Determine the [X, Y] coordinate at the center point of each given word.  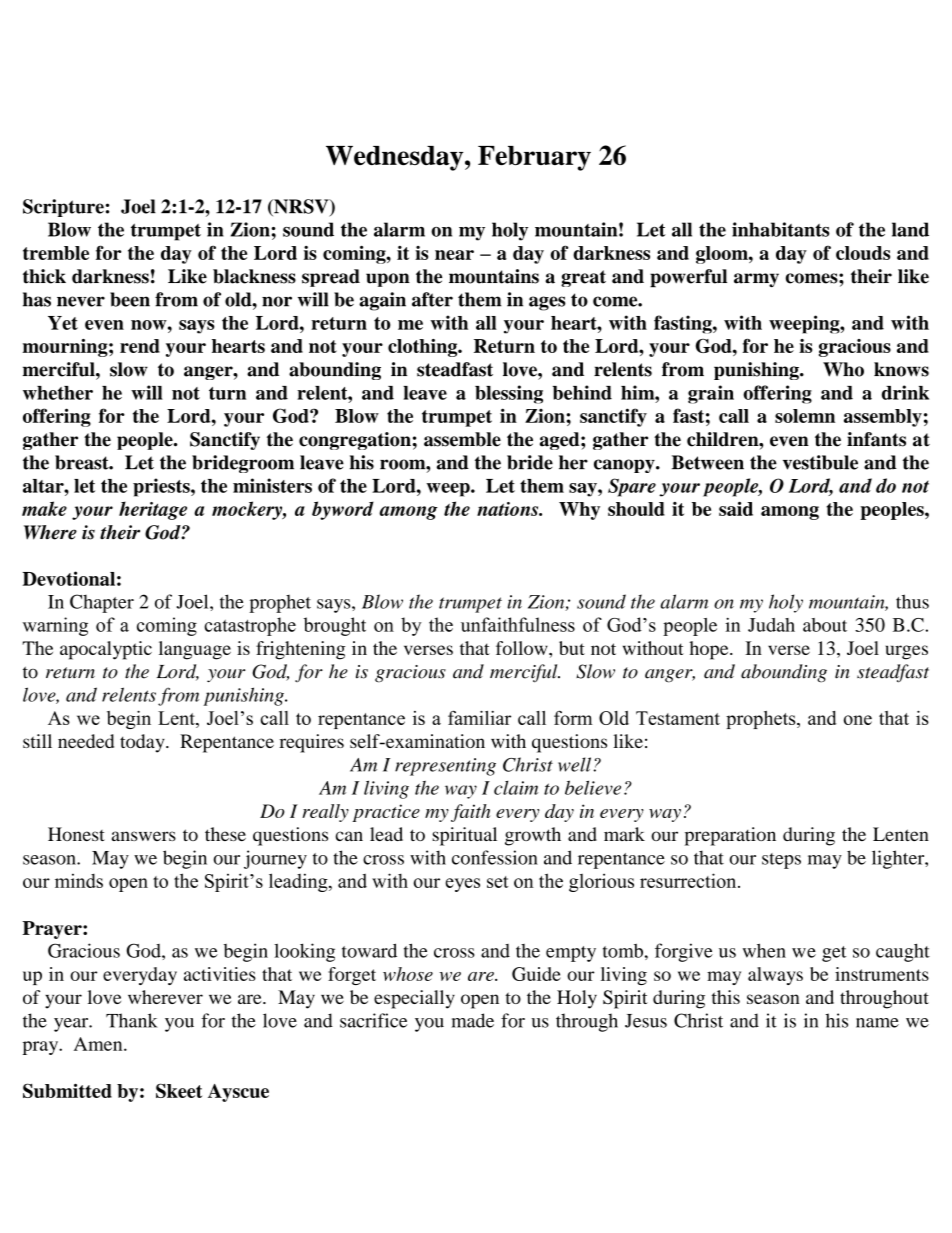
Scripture [63, 208]
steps [781, 861]
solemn [805, 416]
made [473, 1020]
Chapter [102, 603]
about [825, 625]
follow [523, 648]
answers [144, 836]
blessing [509, 394]
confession [495, 857]
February [534, 158]
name [877, 1023]
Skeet [179, 1090]
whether [58, 393]
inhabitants [780, 229]
